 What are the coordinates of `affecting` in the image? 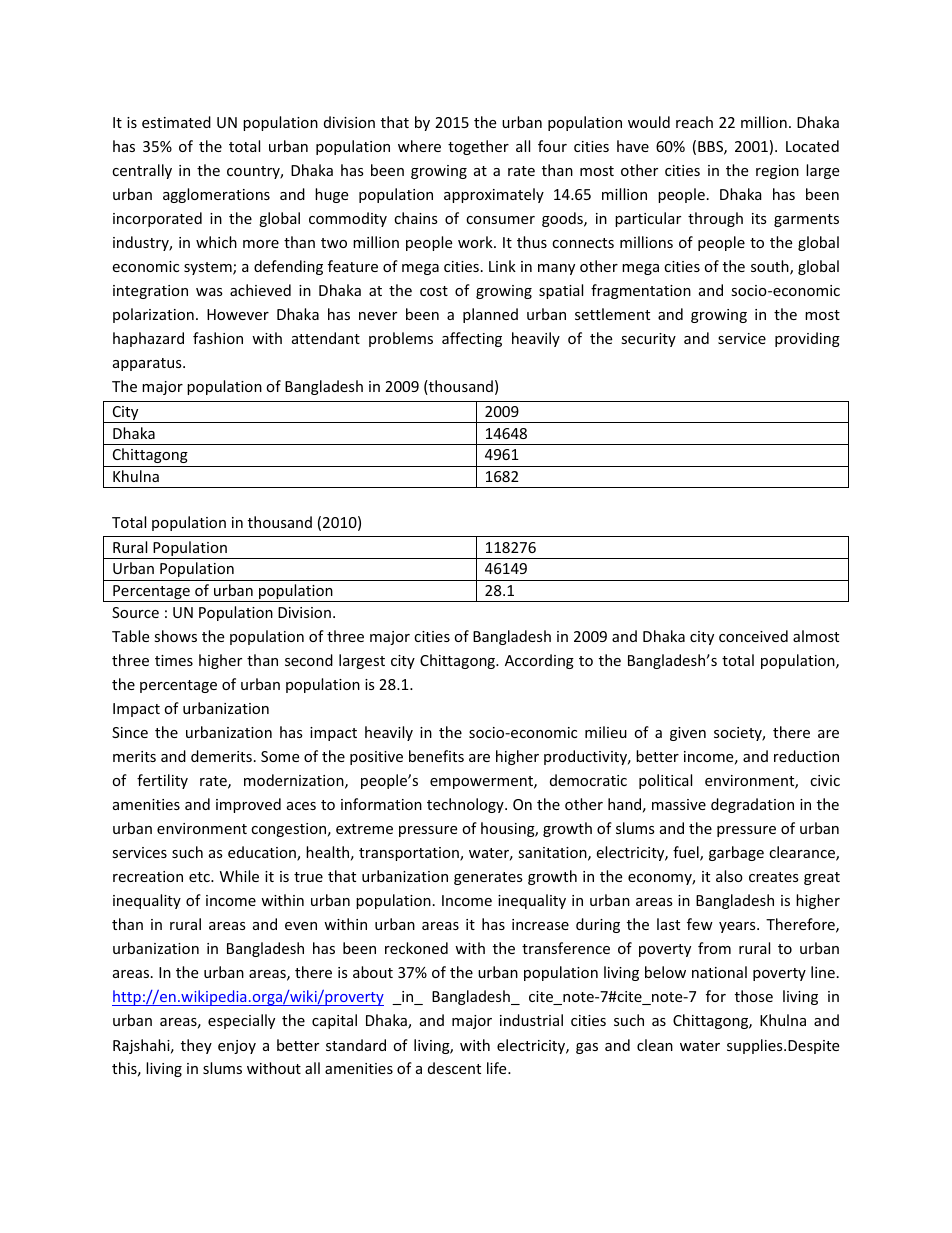 It's located at (472, 339).
